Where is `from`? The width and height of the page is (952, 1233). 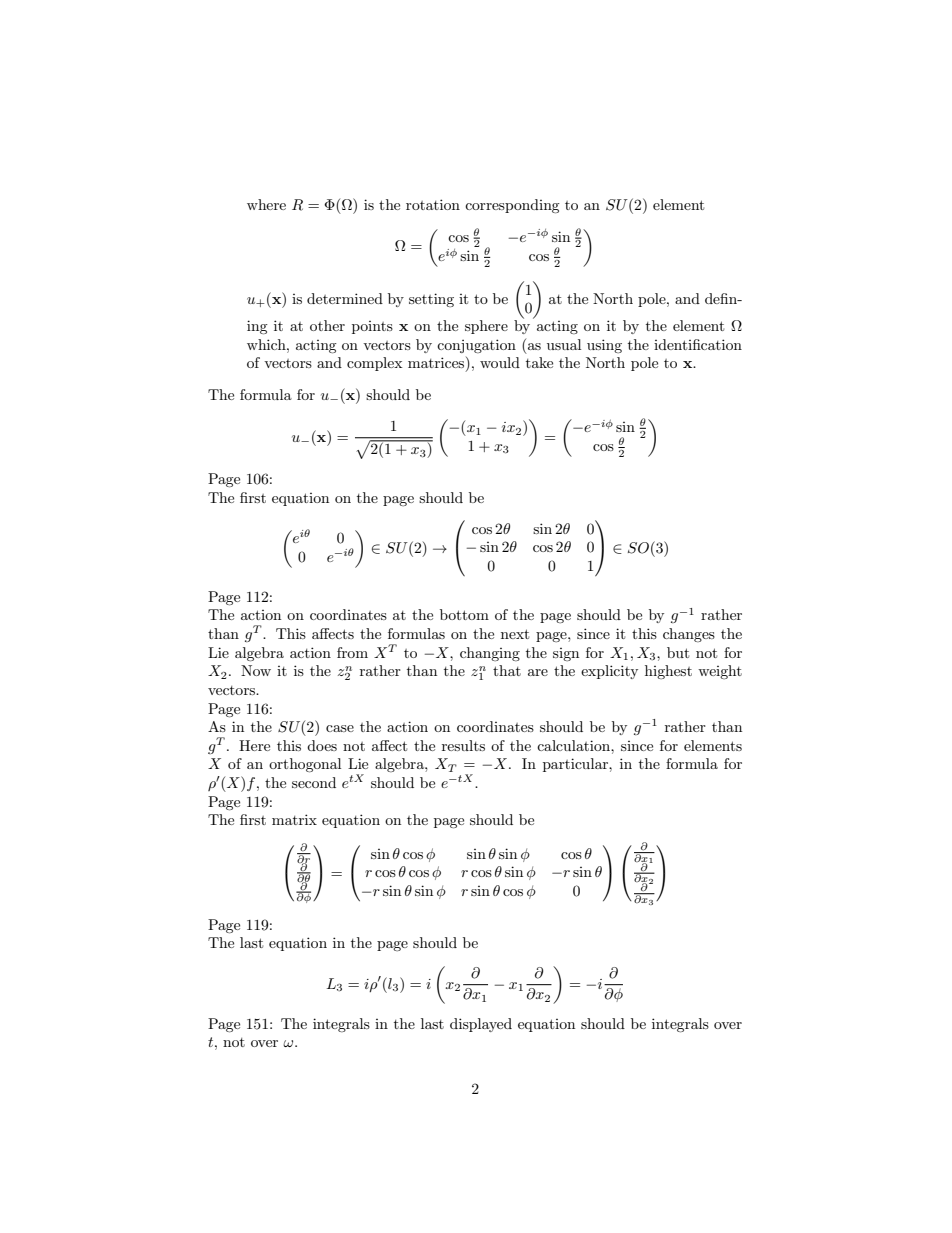
from is located at coordinates (352, 652).
